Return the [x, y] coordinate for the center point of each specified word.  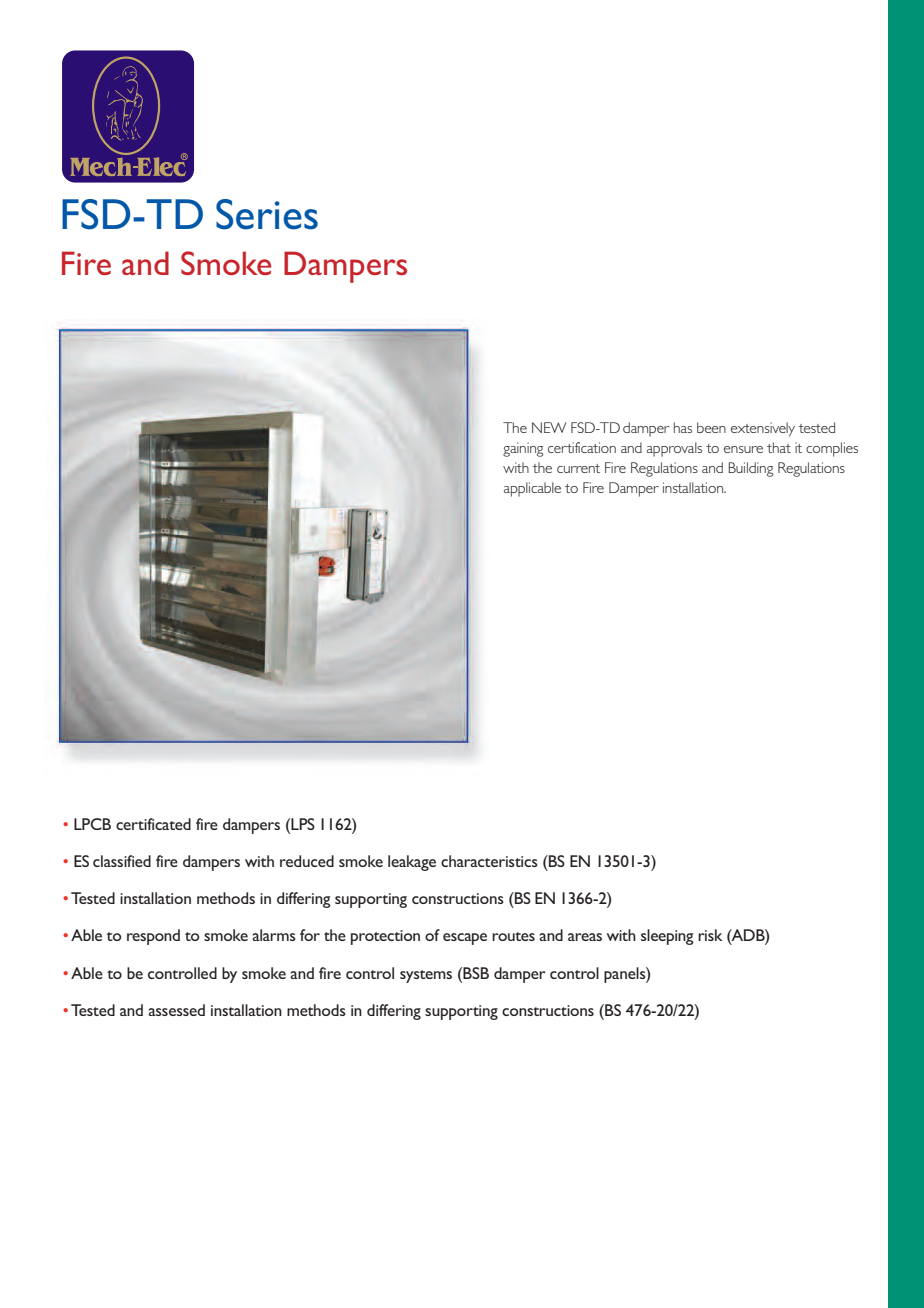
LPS [302, 824]
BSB [475, 973]
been [711, 427]
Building [751, 469]
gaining [523, 449]
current [578, 468]
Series [267, 214]
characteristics [489, 861]
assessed [176, 1010]
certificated [153, 824]
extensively [763, 429]
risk [710, 935]
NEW [549, 427]
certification [582, 447]
